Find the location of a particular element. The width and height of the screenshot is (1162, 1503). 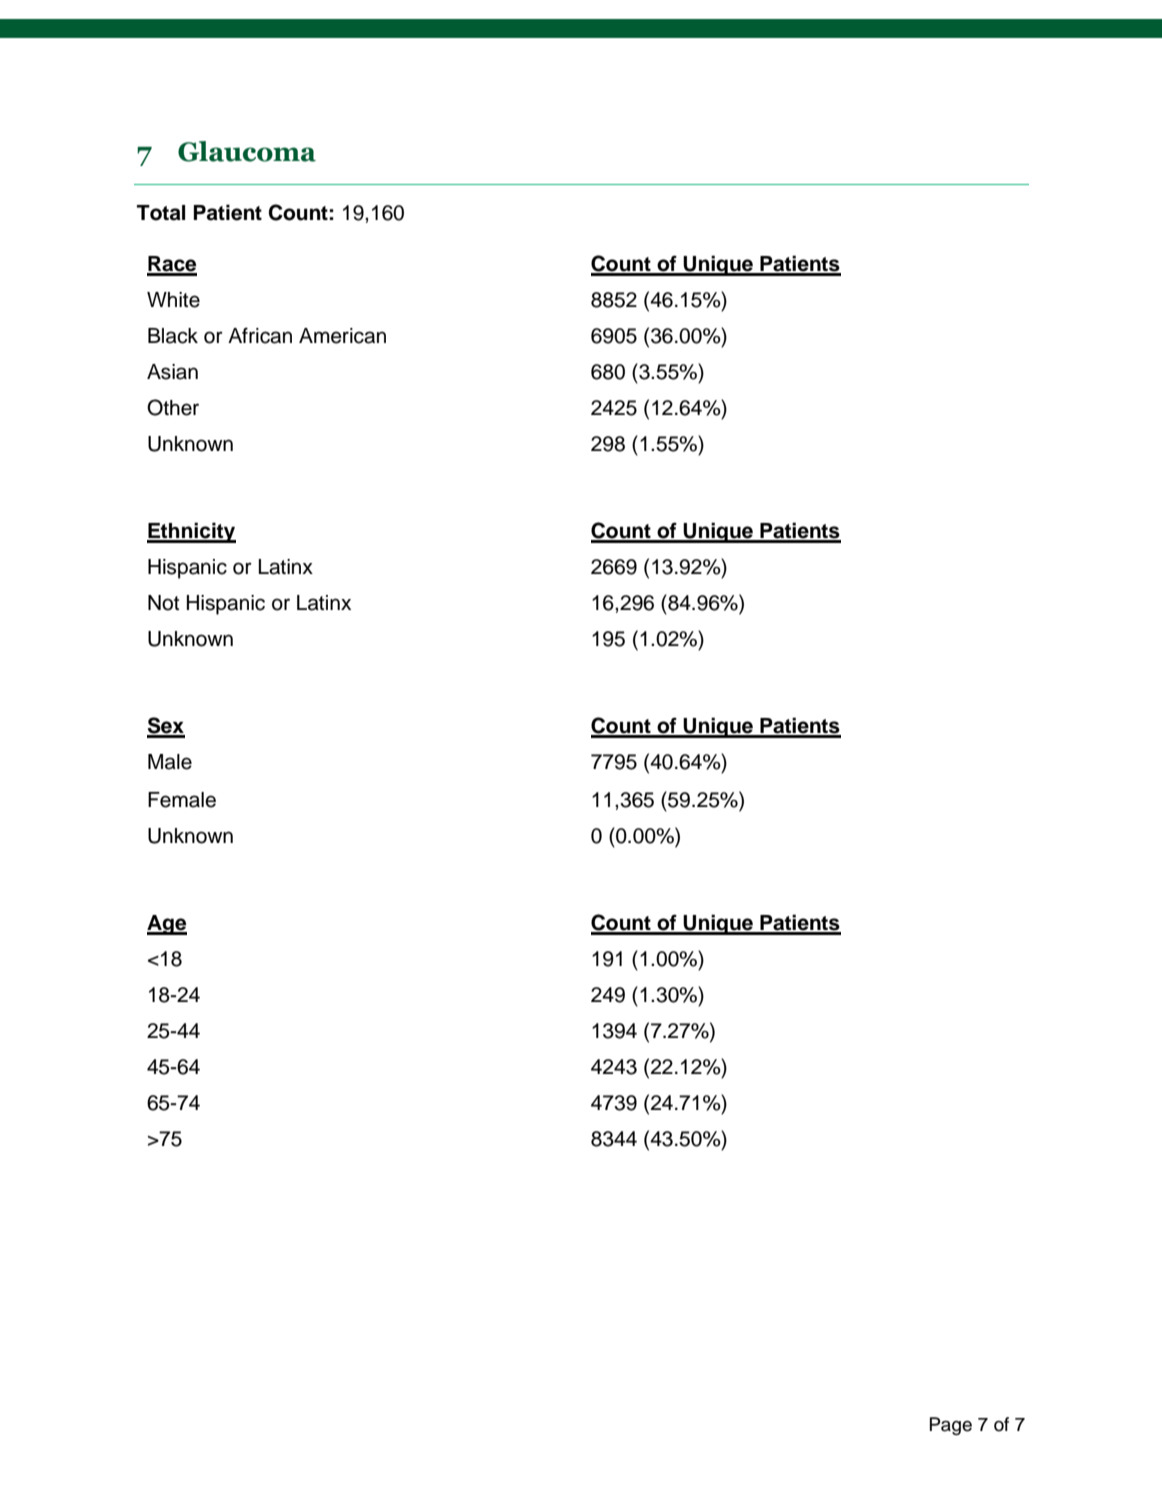

African is located at coordinates (260, 335).
